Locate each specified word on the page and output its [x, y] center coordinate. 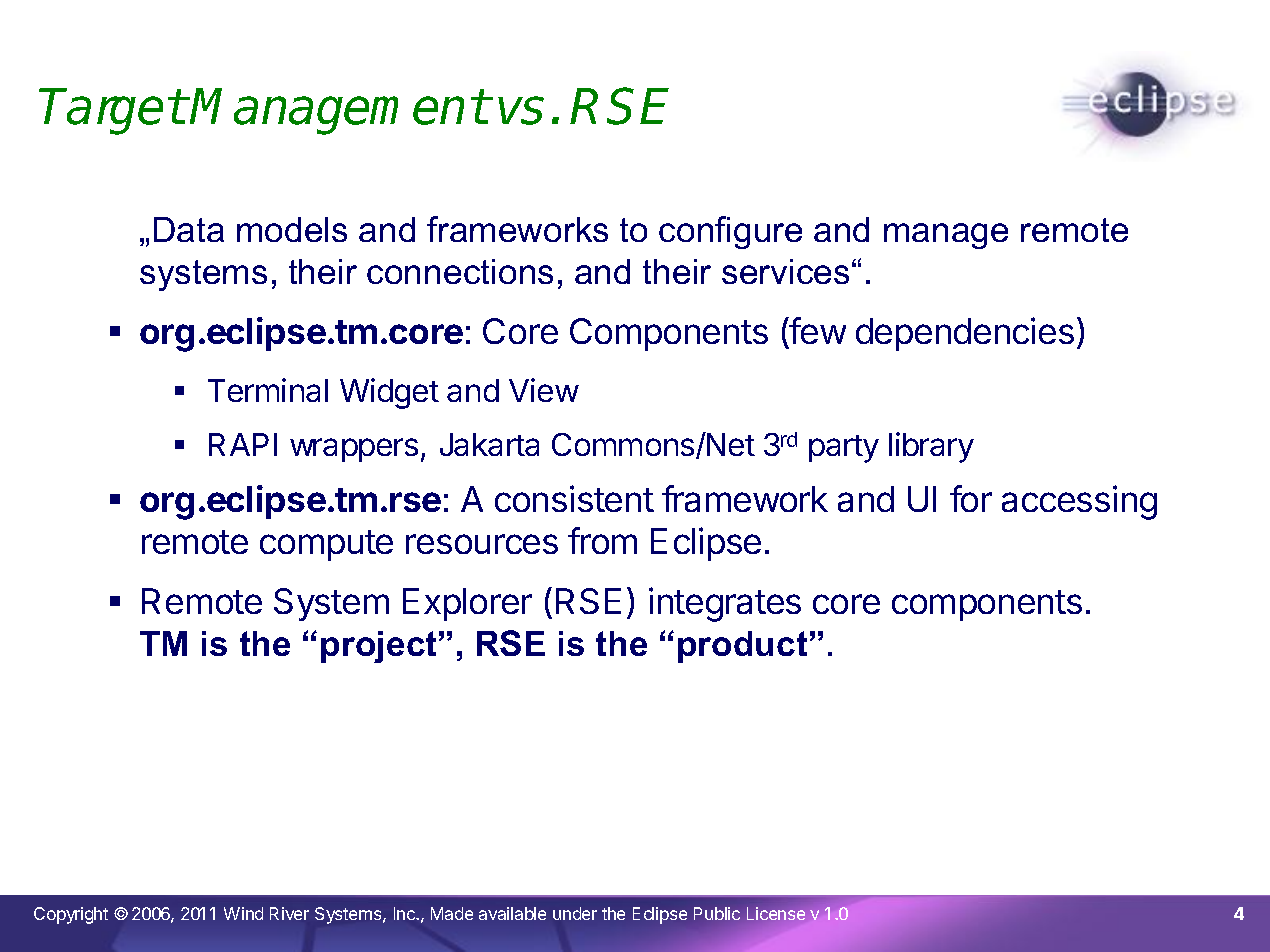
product [742, 647]
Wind [243, 913]
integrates [725, 604]
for [971, 498]
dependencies [965, 334]
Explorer [467, 604]
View [544, 390]
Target [112, 111]
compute [326, 545]
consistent [574, 498]
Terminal [268, 390]
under [575, 913]
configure [730, 232]
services [785, 271]
